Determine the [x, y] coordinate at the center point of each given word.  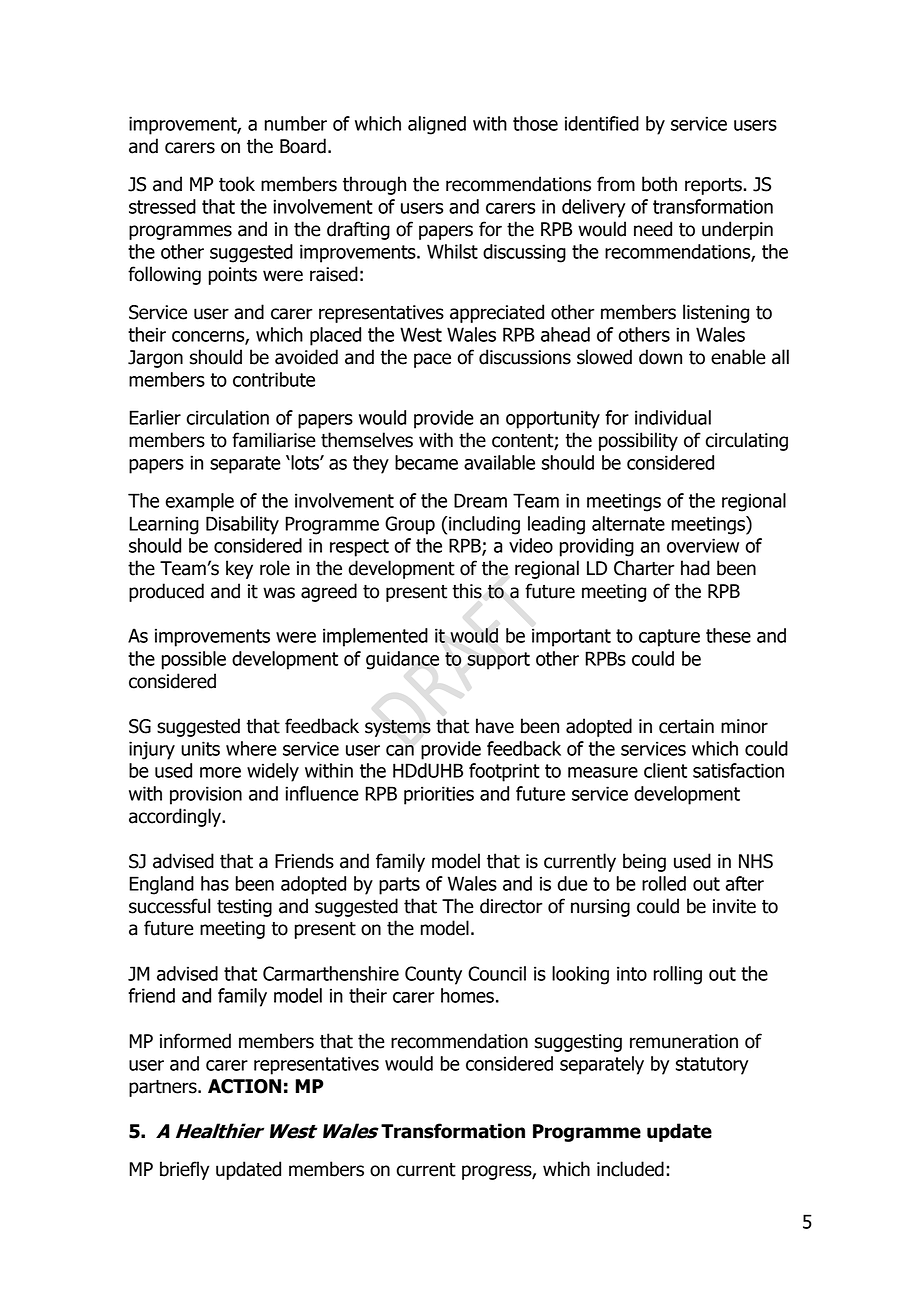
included [630, 1169]
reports [714, 186]
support [498, 661]
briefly [184, 1170]
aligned [437, 125]
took [237, 184]
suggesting [578, 1043]
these [728, 635]
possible [194, 660]
